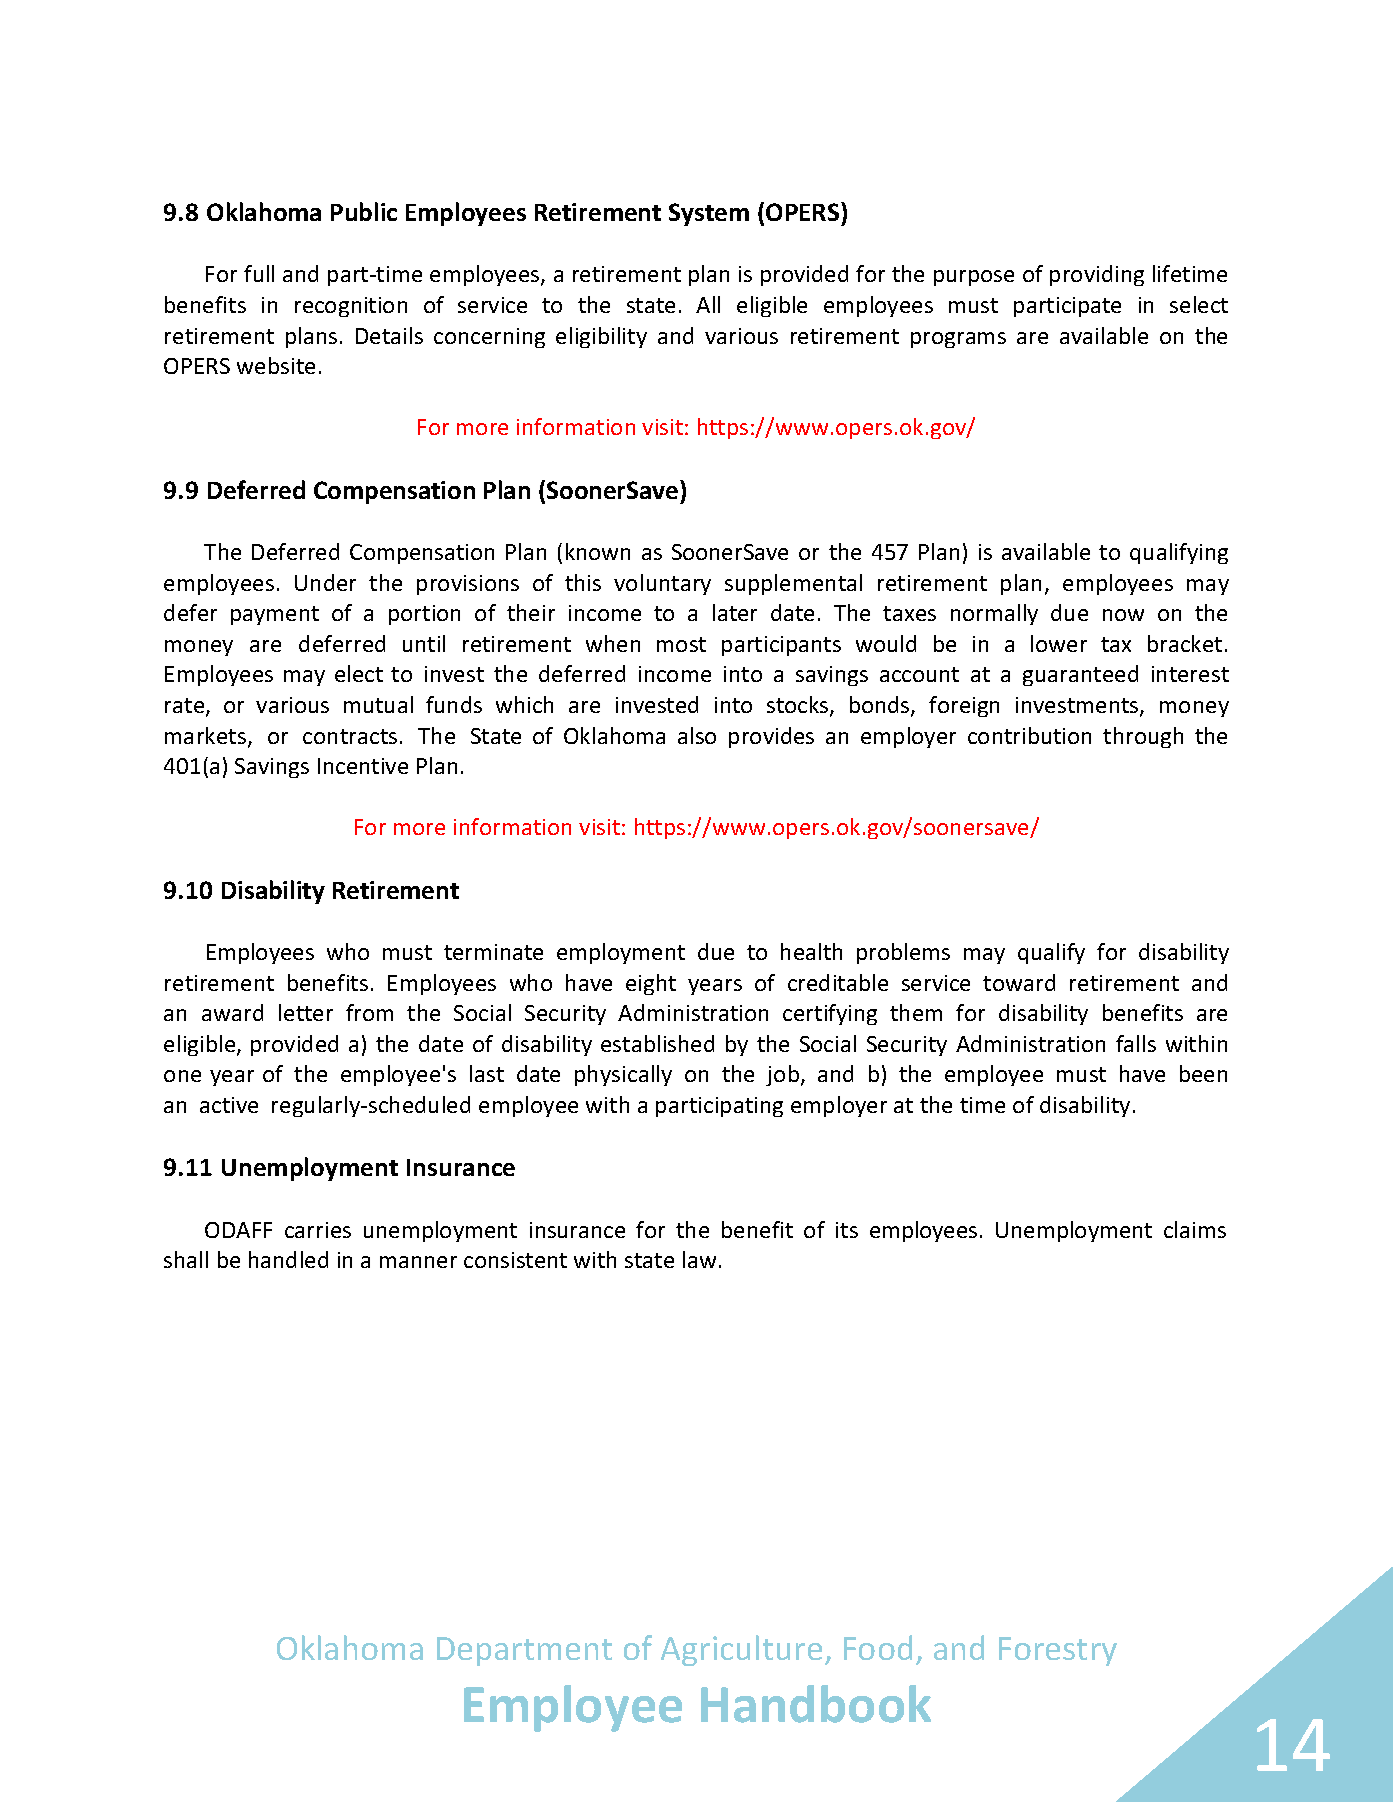 This document has height=1803, width=1393. Describe the element at coordinates (1097, 275) in the document. I see `providing` at that location.
